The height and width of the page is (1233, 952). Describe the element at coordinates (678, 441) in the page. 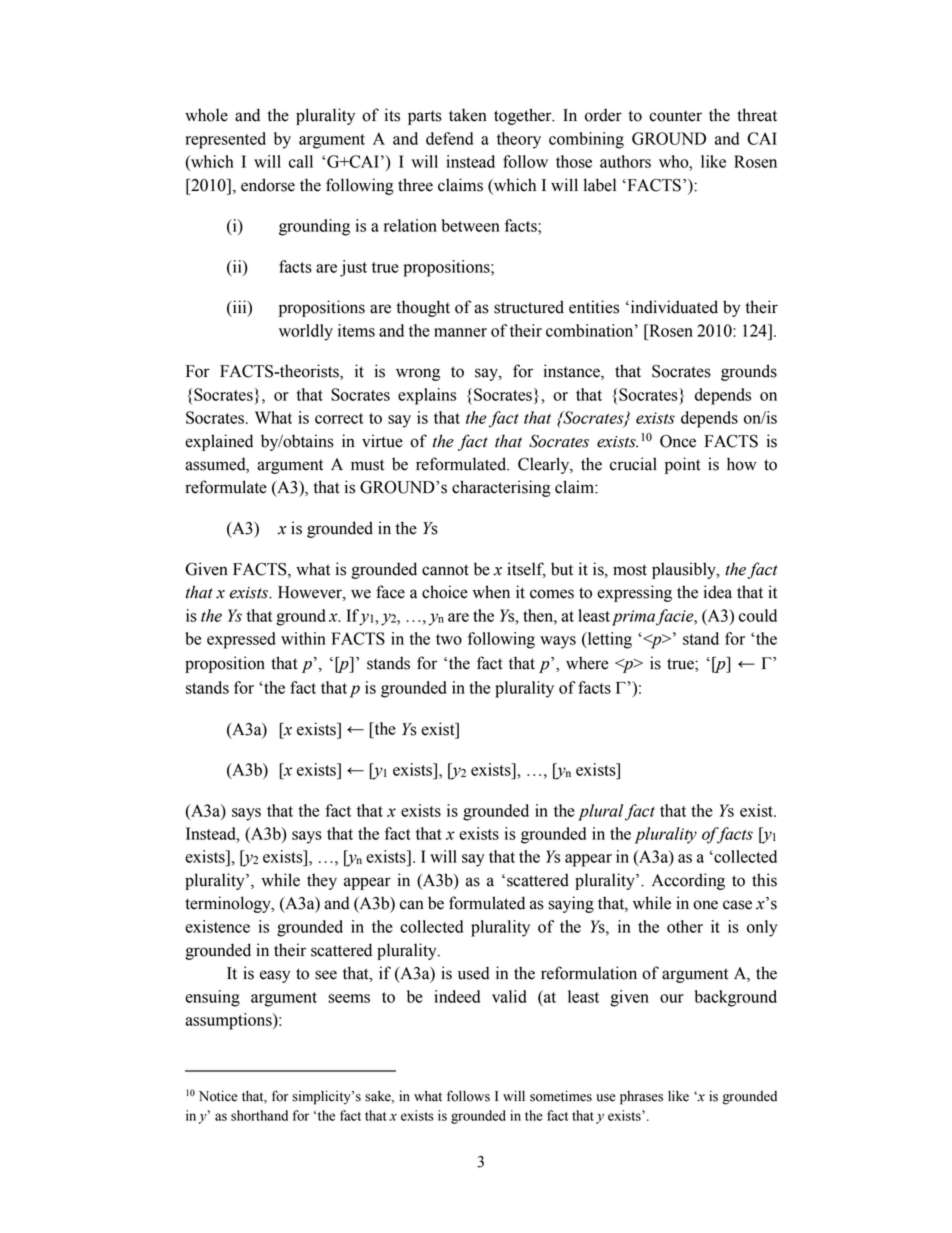

I see `Once` at that location.
